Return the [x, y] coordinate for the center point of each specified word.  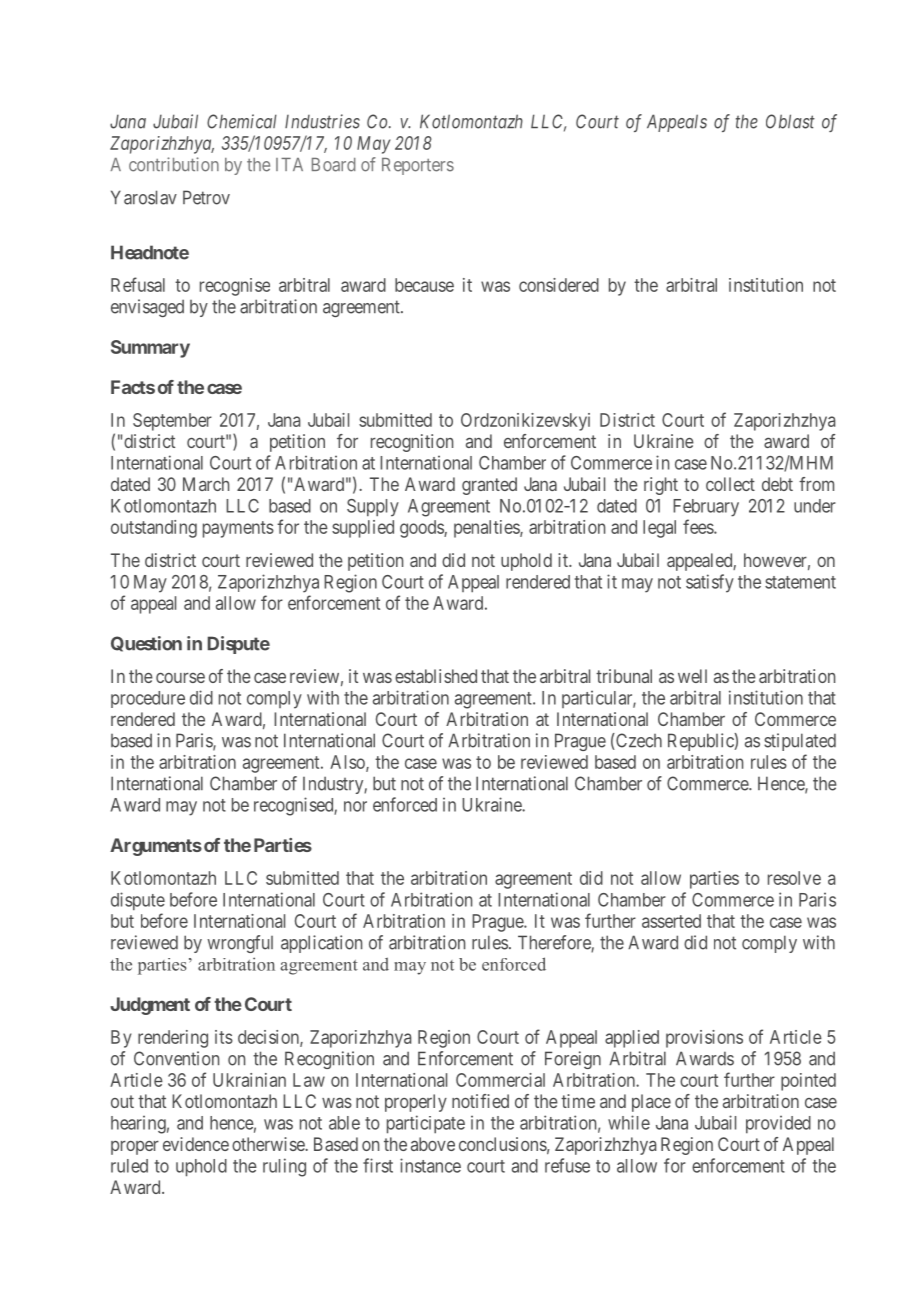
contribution [174, 164]
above [433, 1144]
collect [730, 484]
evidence [196, 1144]
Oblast [790, 121]
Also [348, 763]
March [206, 484]
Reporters [418, 166]
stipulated [800, 742]
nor [355, 806]
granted [489, 486]
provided [778, 1125]
